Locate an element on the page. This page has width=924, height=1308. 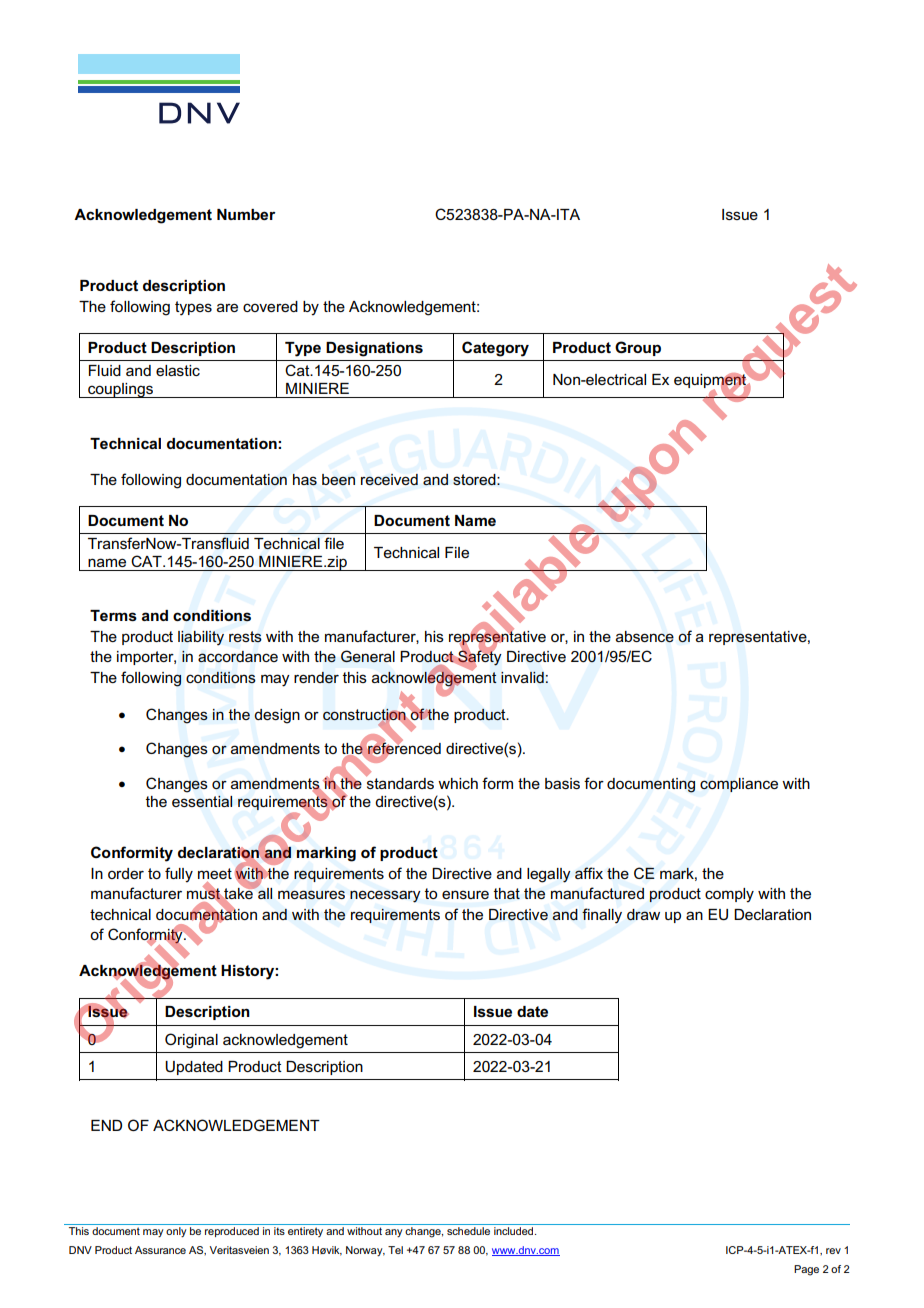
meet is located at coordinates (215, 873).
